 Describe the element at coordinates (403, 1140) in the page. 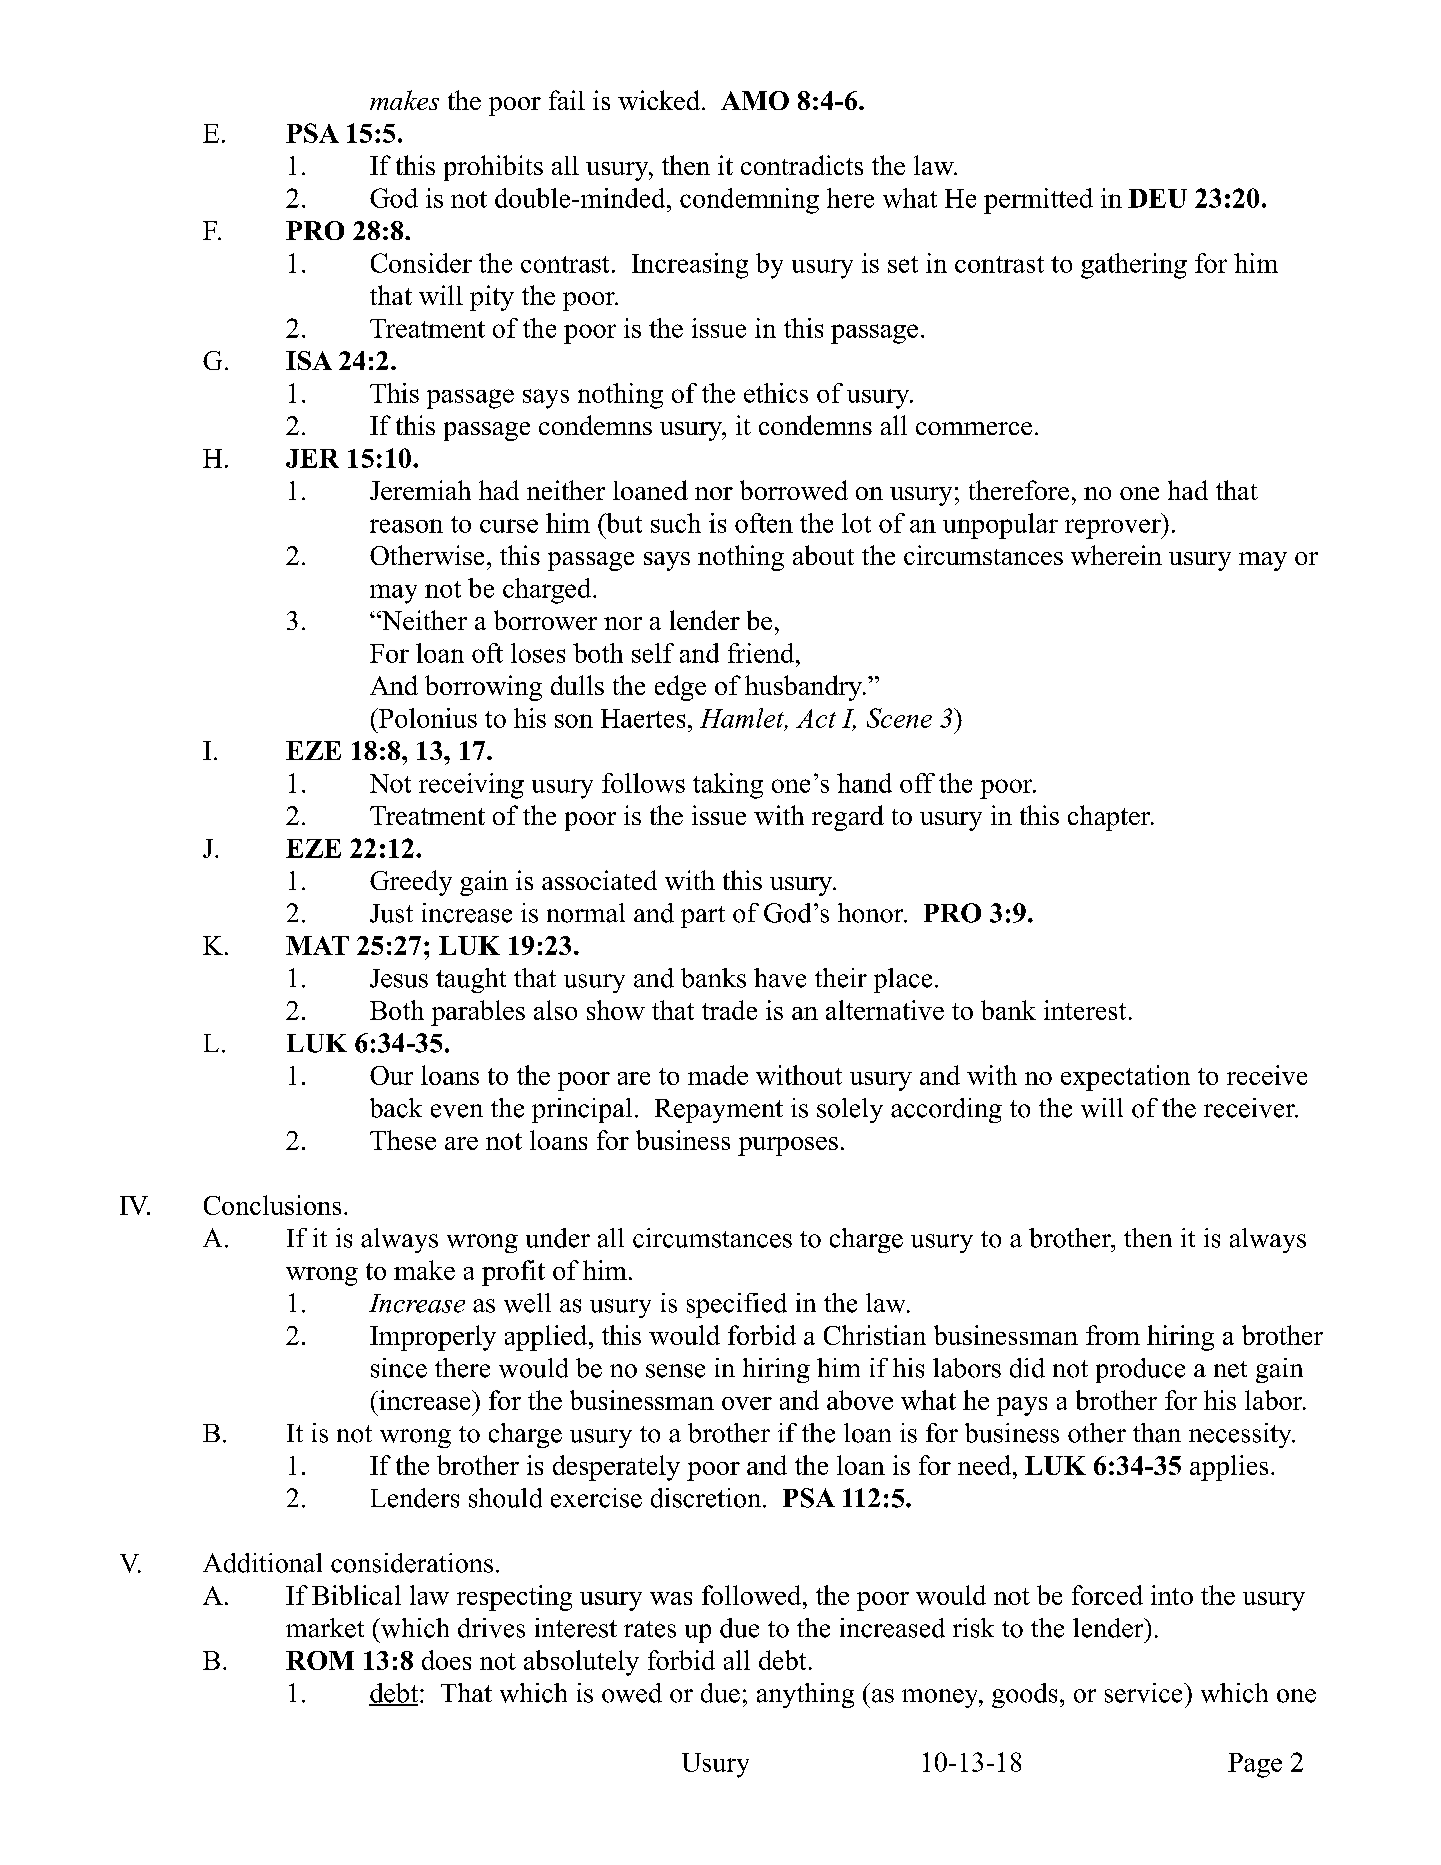

I see `These` at that location.
